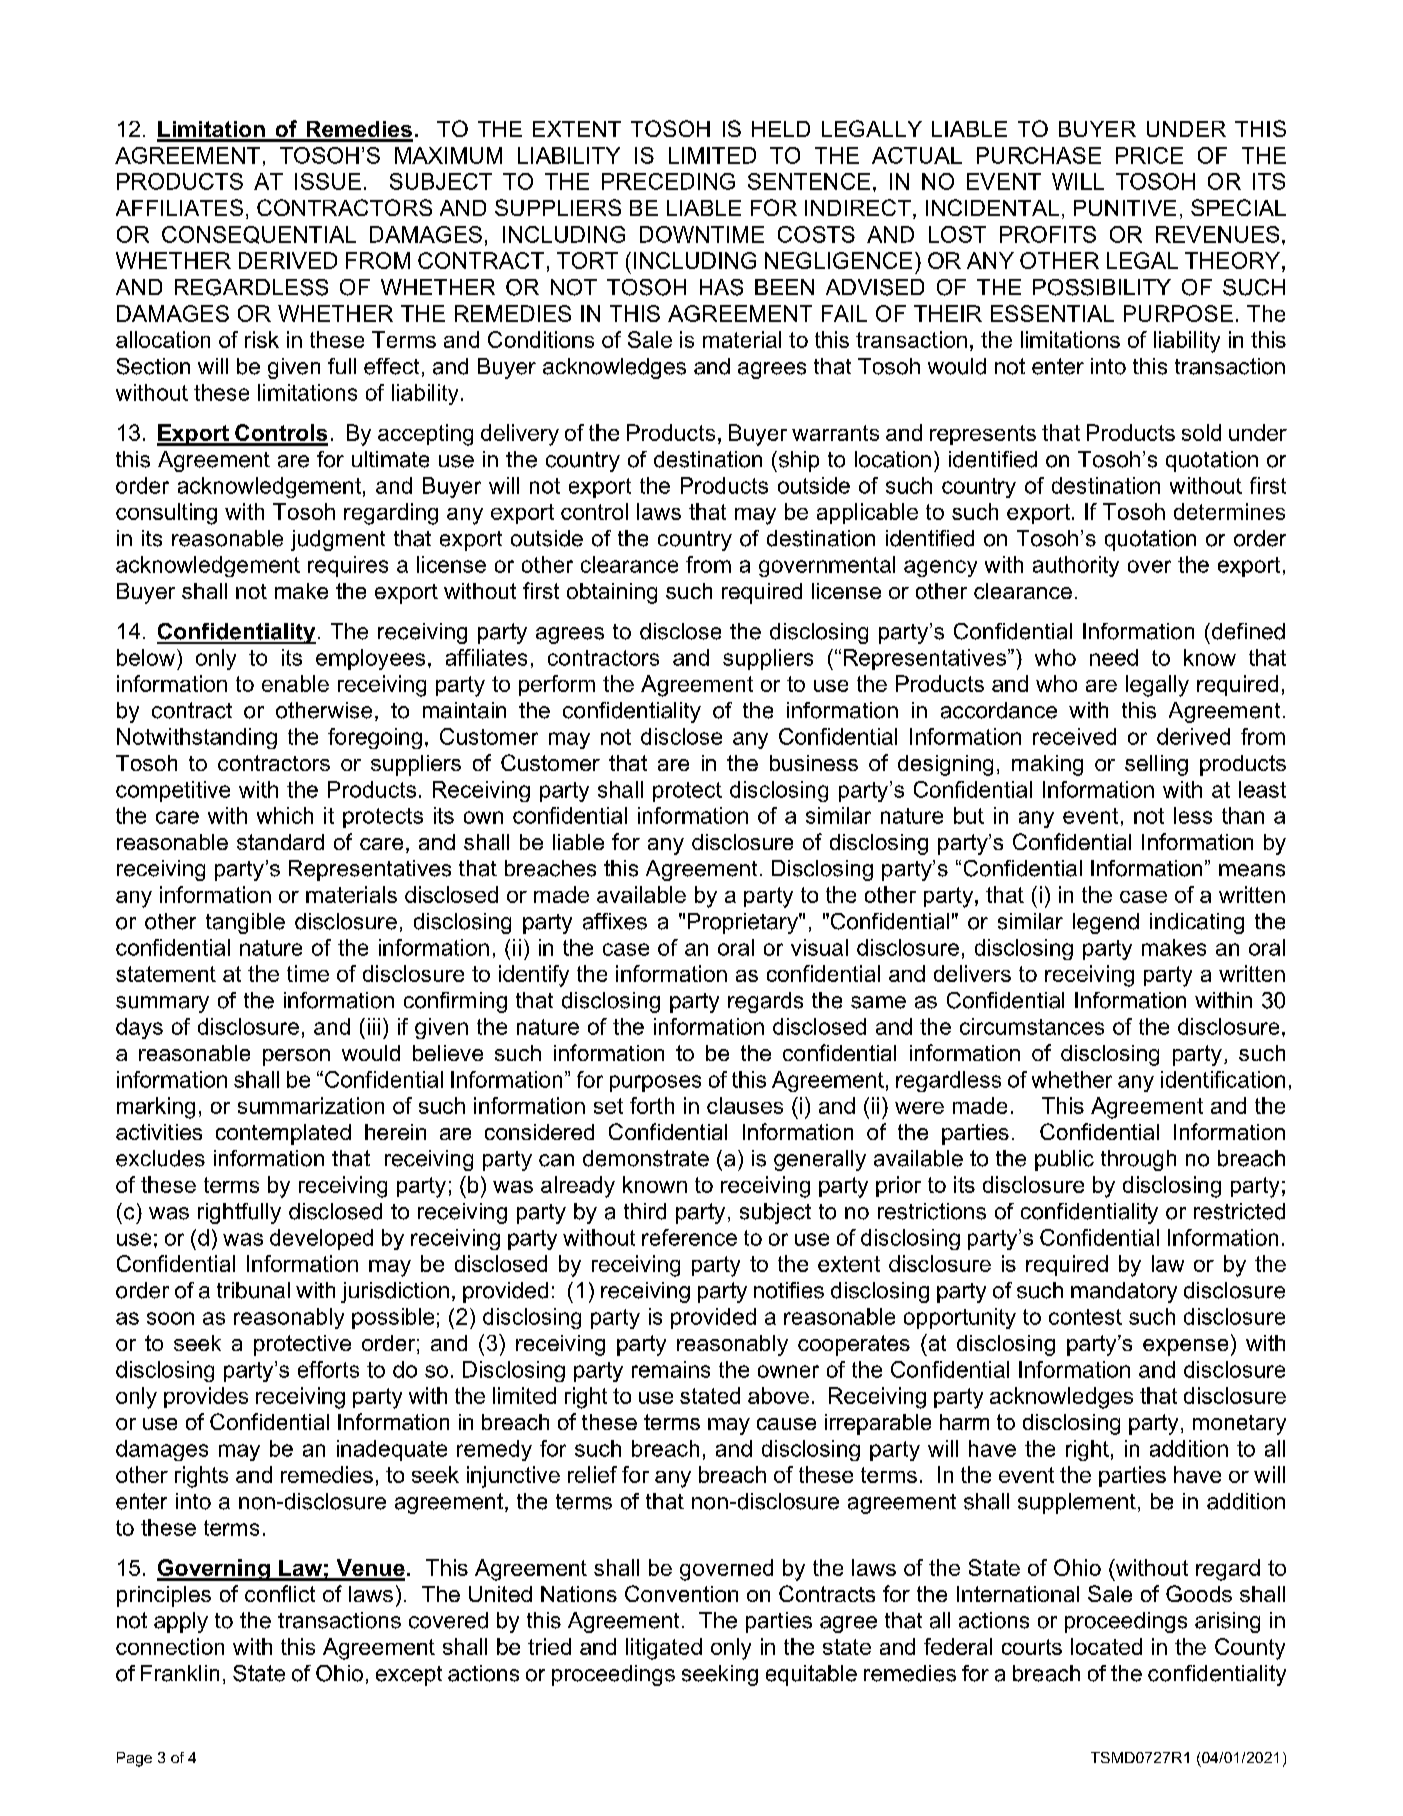 The height and width of the screenshot is (1816, 1403). What do you see at coordinates (668, 181) in the screenshot?
I see `PRECEDING` at bounding box center [668, 181].
